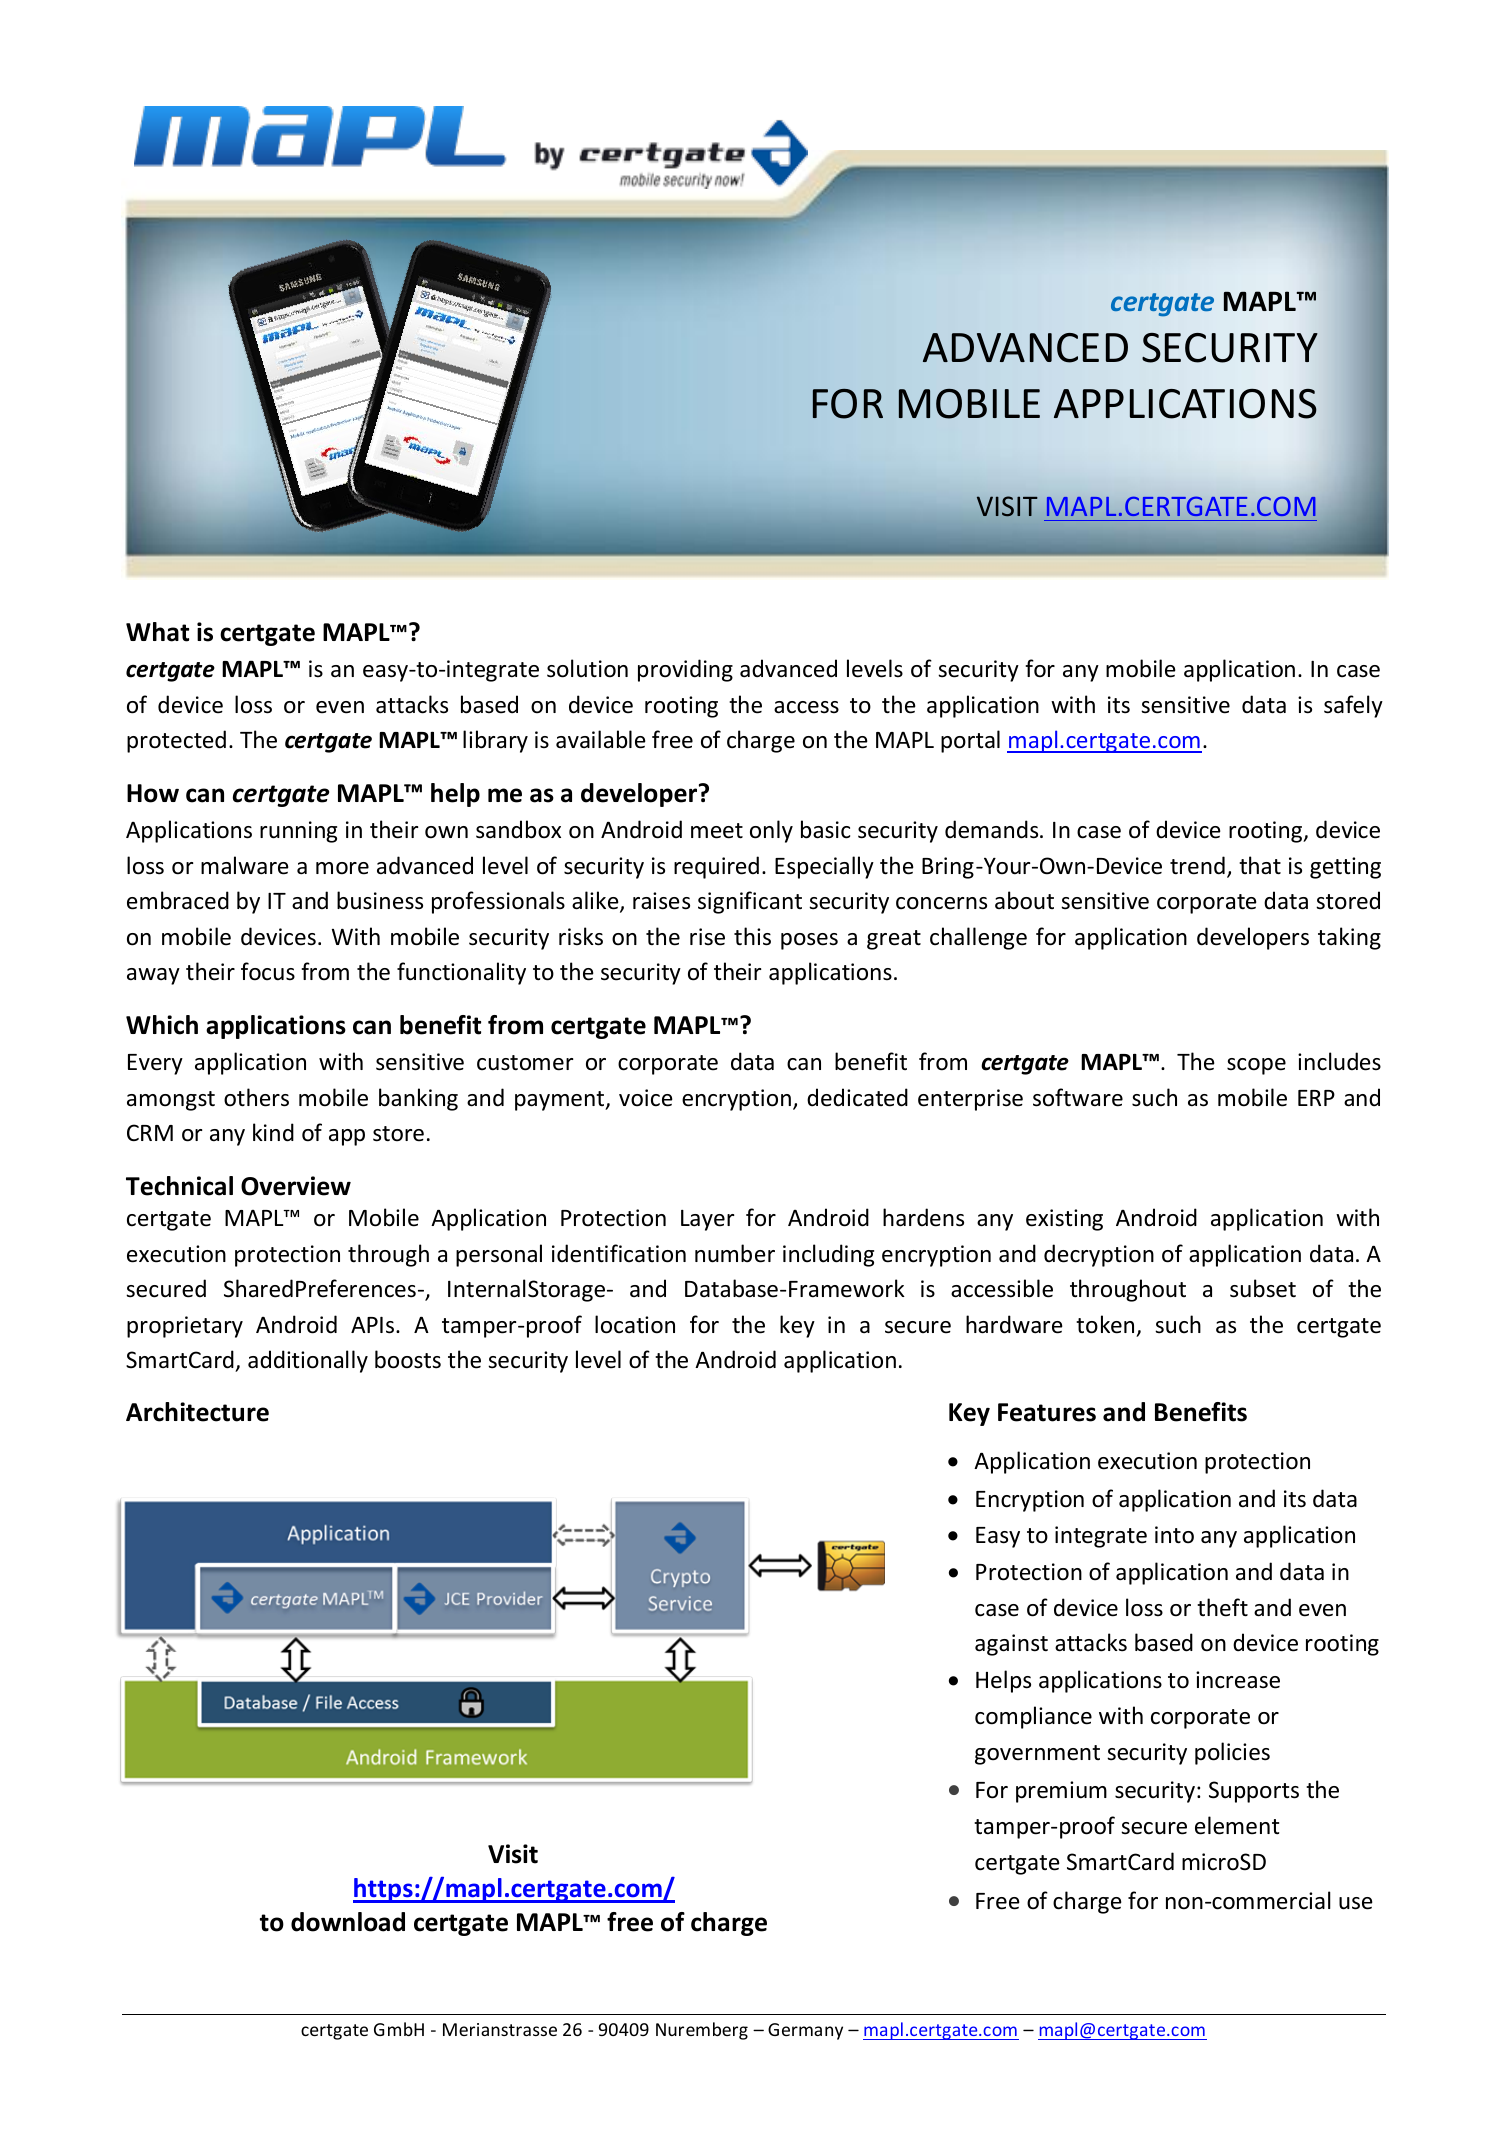  I want to click on subset, so click(1263, 1288).
